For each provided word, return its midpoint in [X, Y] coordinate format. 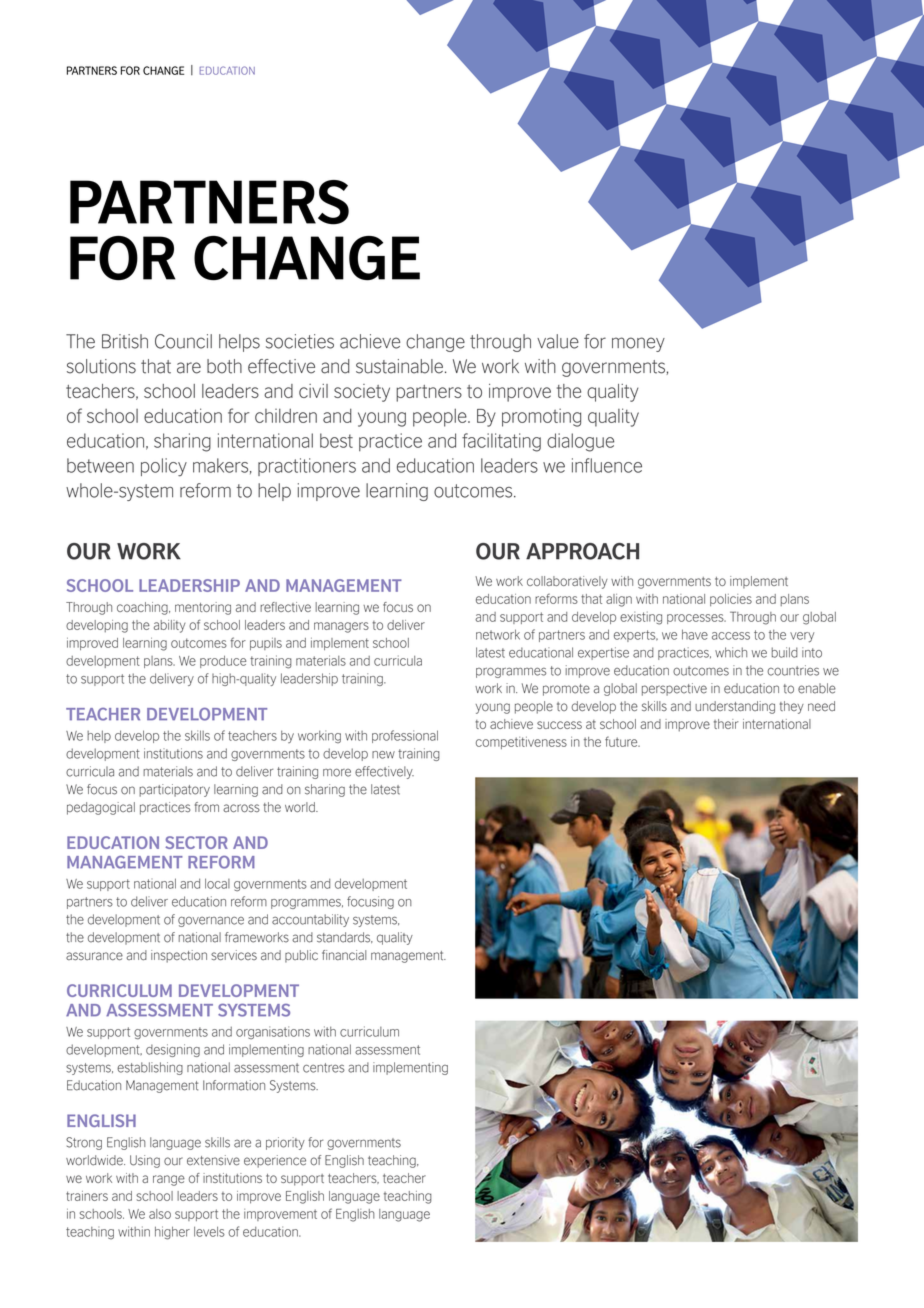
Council [183, 341]
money [638, 344]
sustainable [399, 366]
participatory [174, 790]
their [726, 724]
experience [275, 1161]
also [160, 1214]
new [383, 755]
